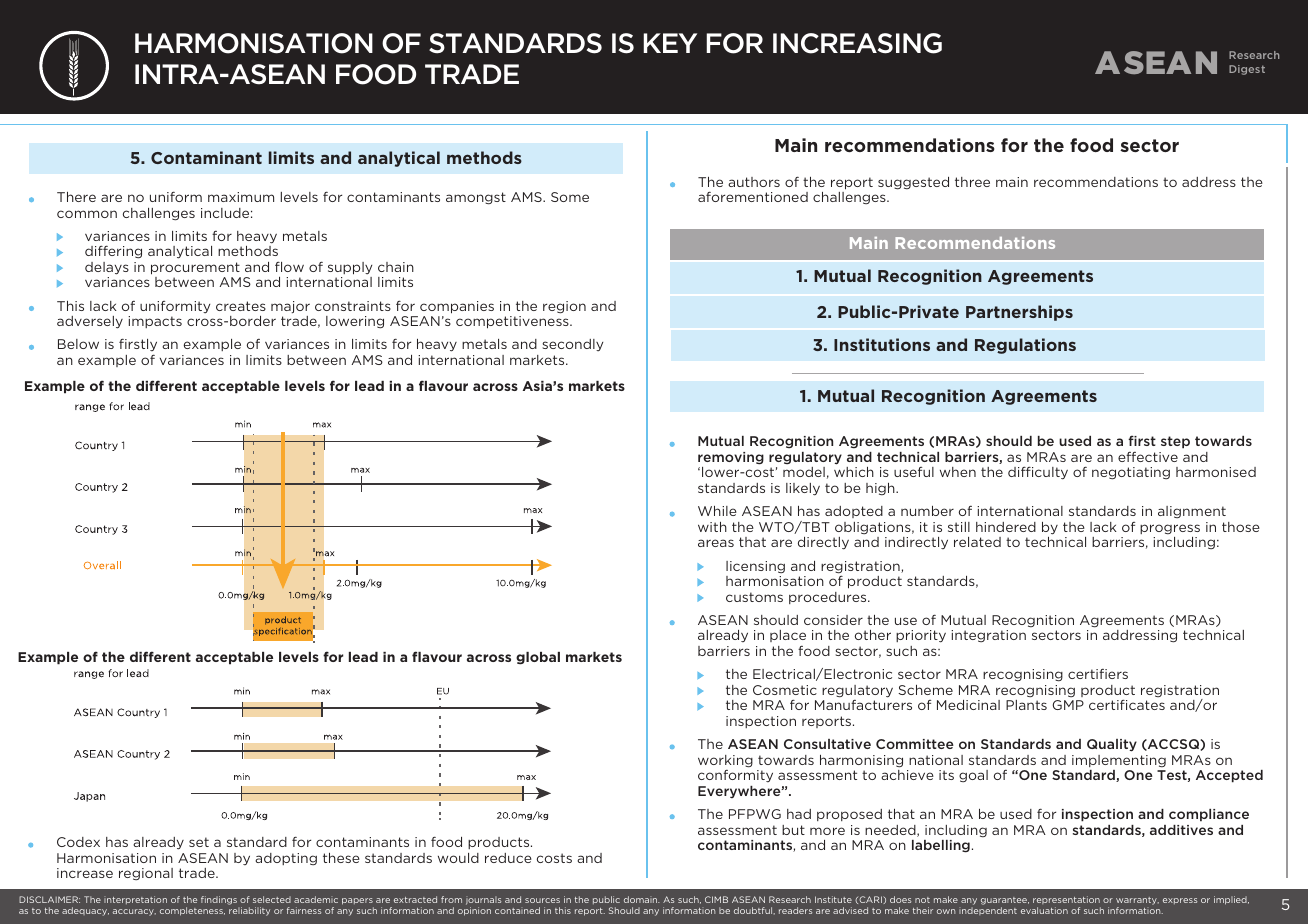  I want to click on representation, so click(1066, 900).
